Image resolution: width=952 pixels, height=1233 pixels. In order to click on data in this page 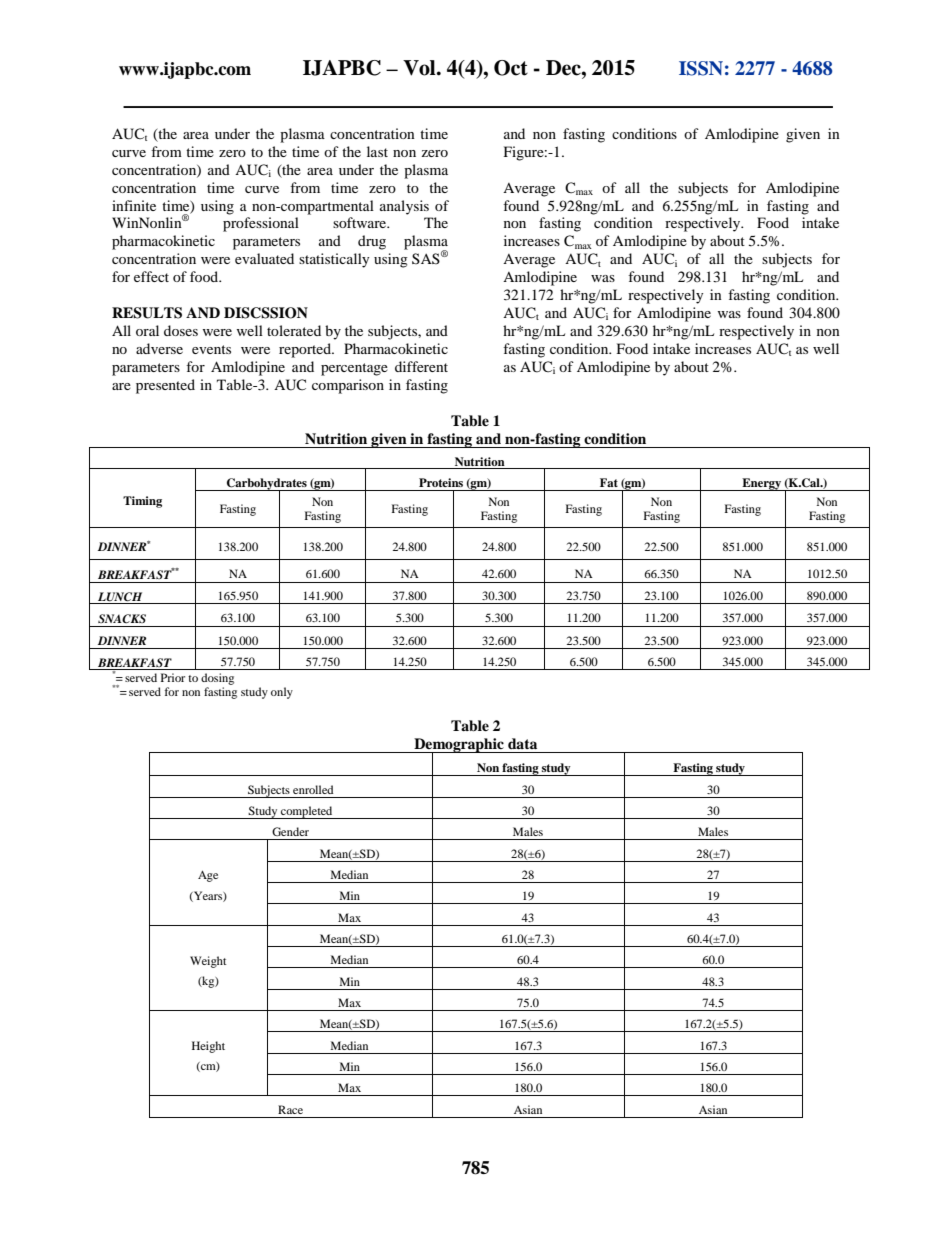, I will do `click(522, 743)`.
